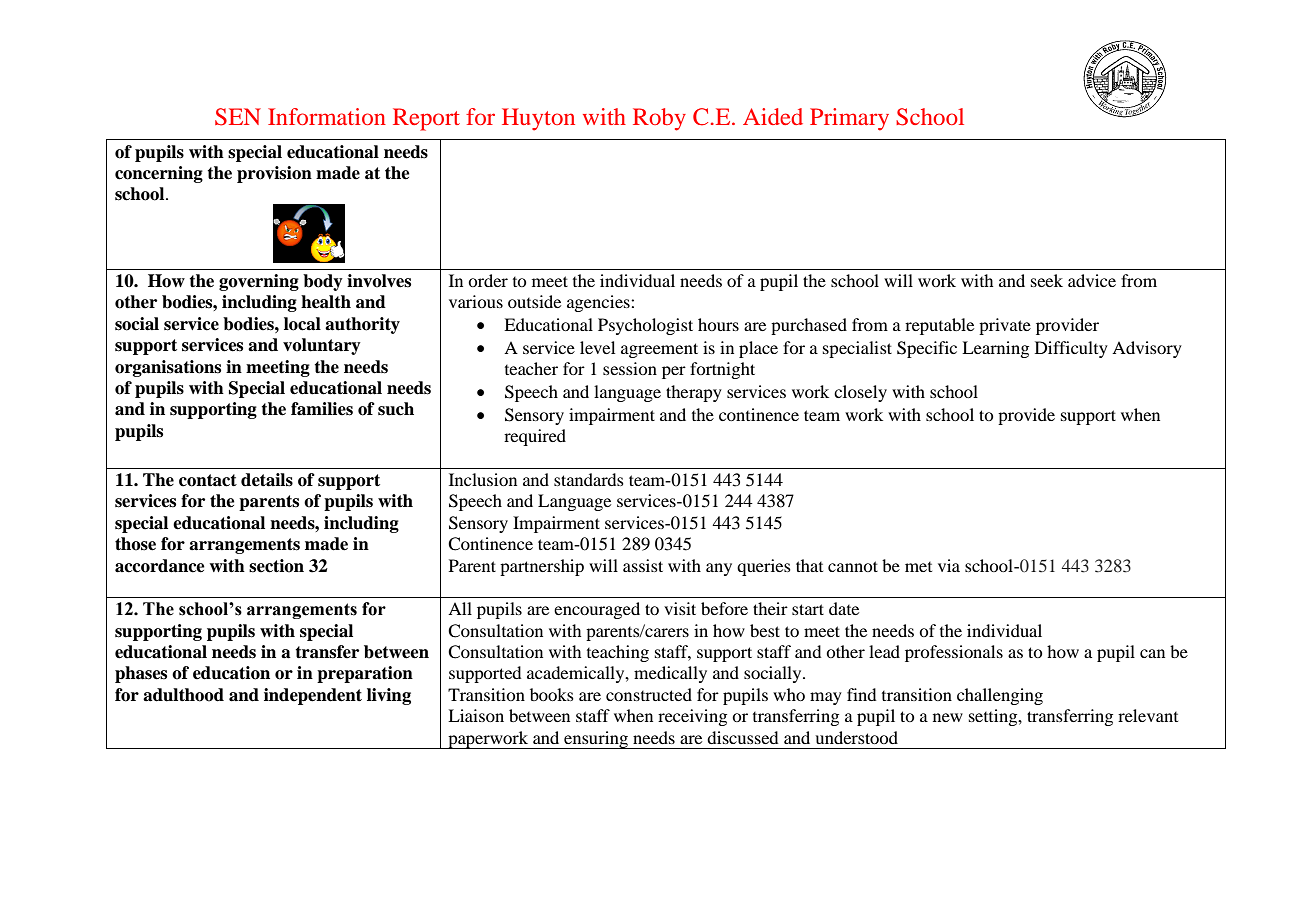  What do you see at coordinates (949, 565) in the image?
I see `via` at bounding box center [949, 565].
